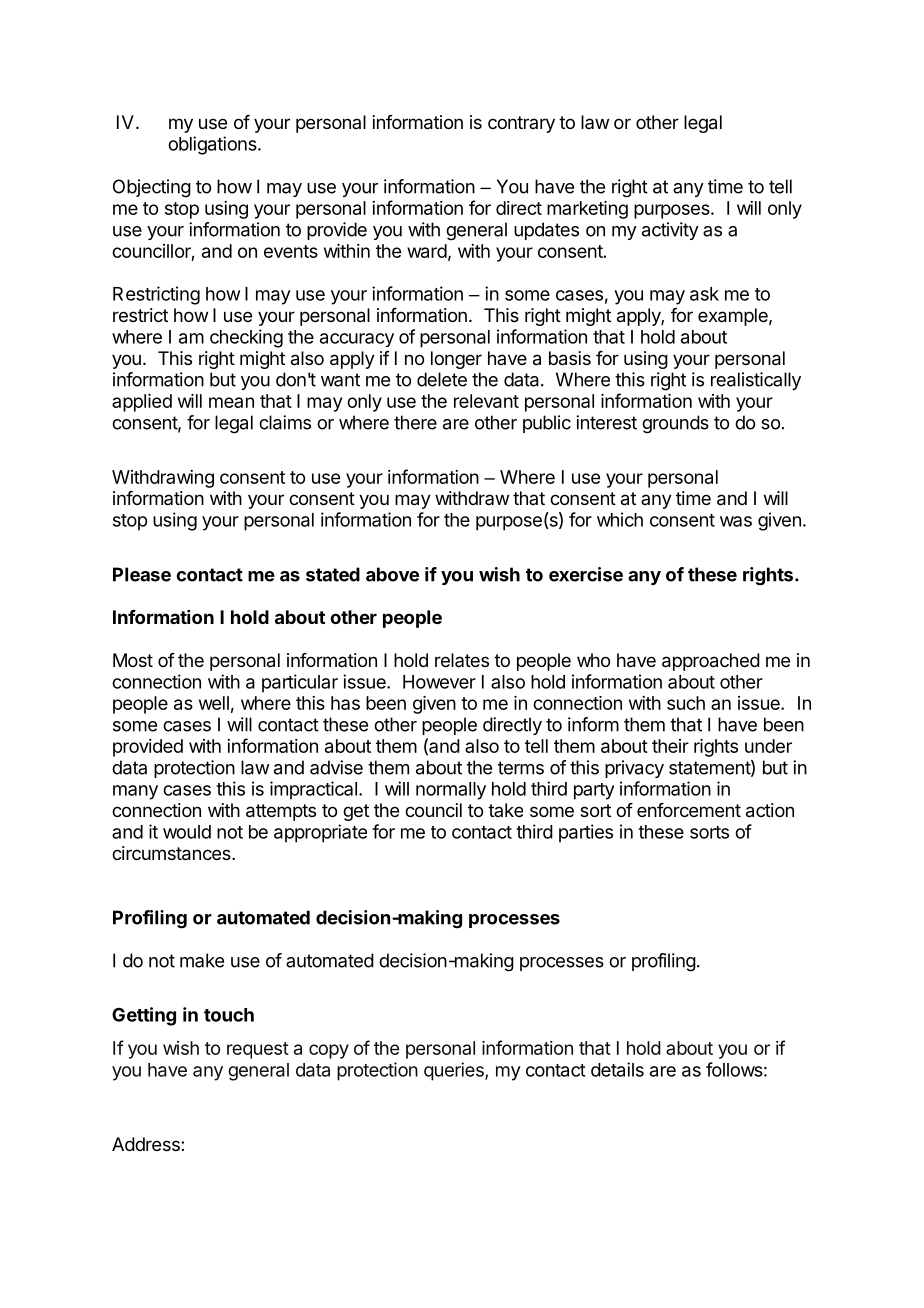 This screenshot has height=1308, width=924. Describe the element at coordinates (455, 1071) in the screenshot. I see `queries` at that location.
